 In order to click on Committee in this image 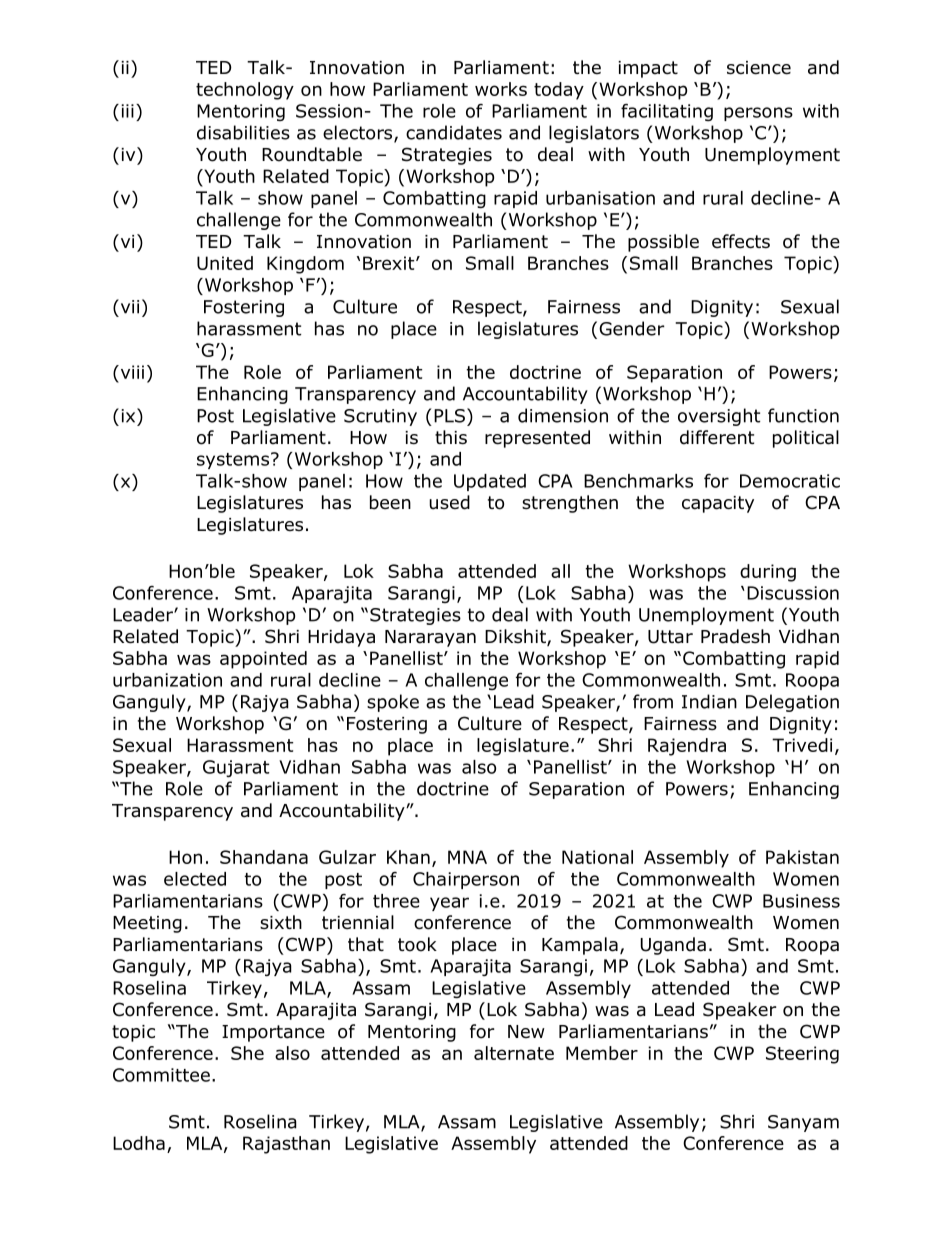, I will do `click(161, 1075)`.
